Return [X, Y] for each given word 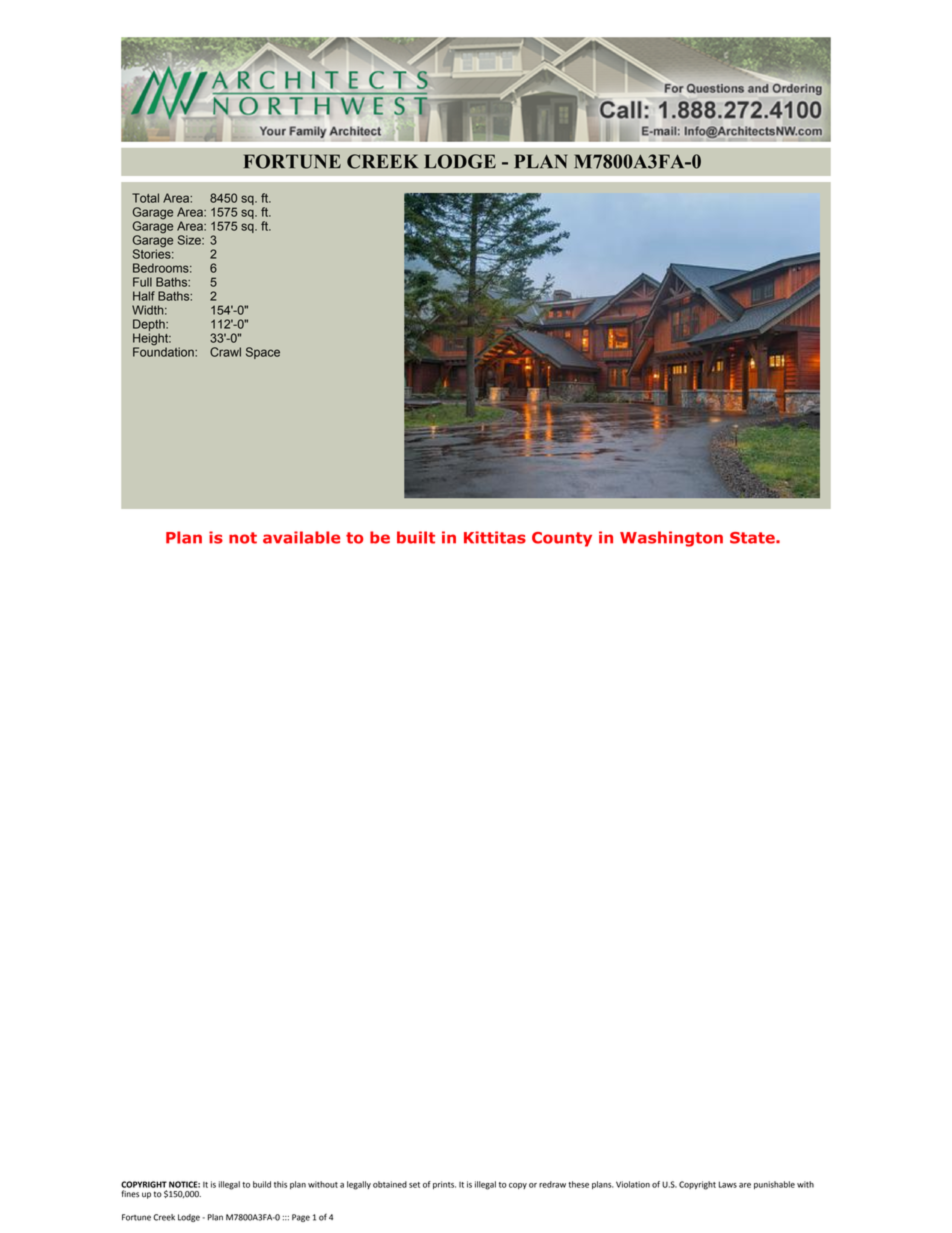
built [416, 537]
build [262, 1184]
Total [145, 198]
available [301, 537]
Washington [671, 539]
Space [263, 353]
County [562, 539]
